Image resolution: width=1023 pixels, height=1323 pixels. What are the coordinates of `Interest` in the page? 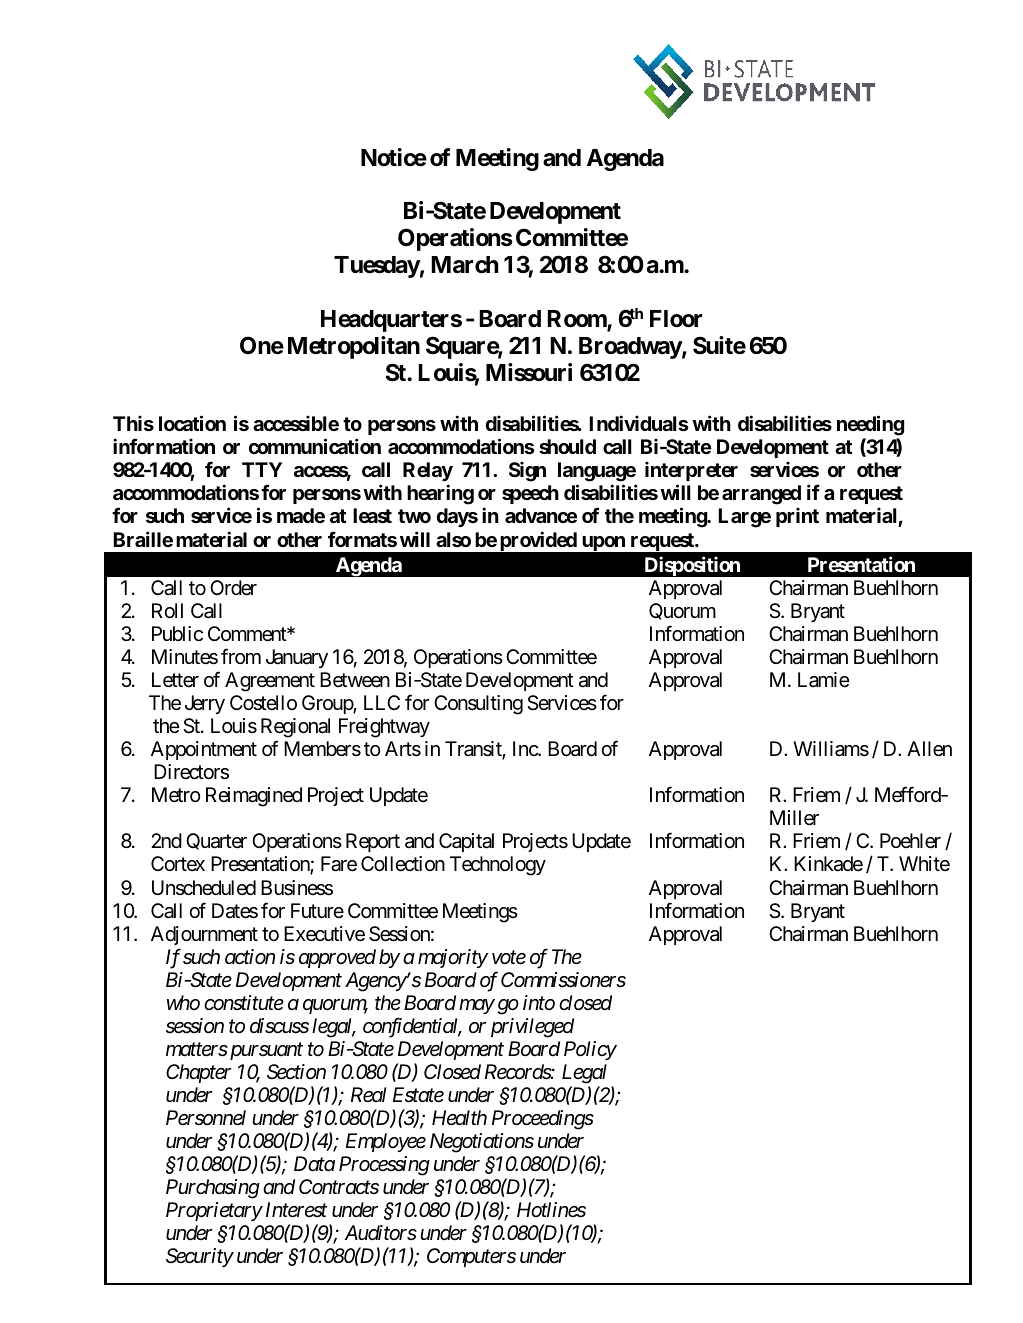 It's located at (296, 1210).
